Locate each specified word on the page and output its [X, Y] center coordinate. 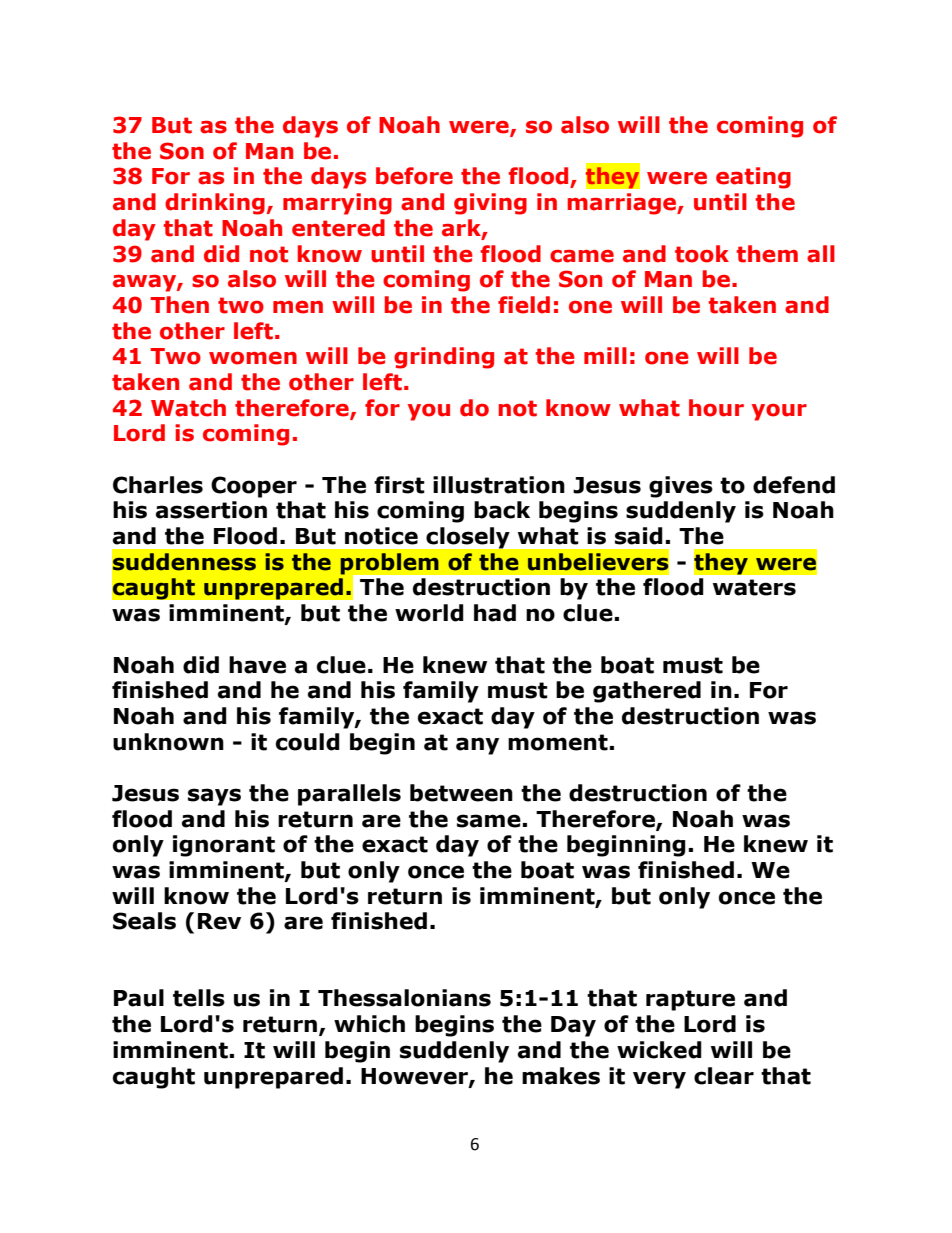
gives [681, 487]
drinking [215, 204]
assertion [211, 510]
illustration [499, 485]
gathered [647, 692]
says [214, 797]
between [461, 793]
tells [199, 998]
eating [753, 178]
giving [490, 204]
